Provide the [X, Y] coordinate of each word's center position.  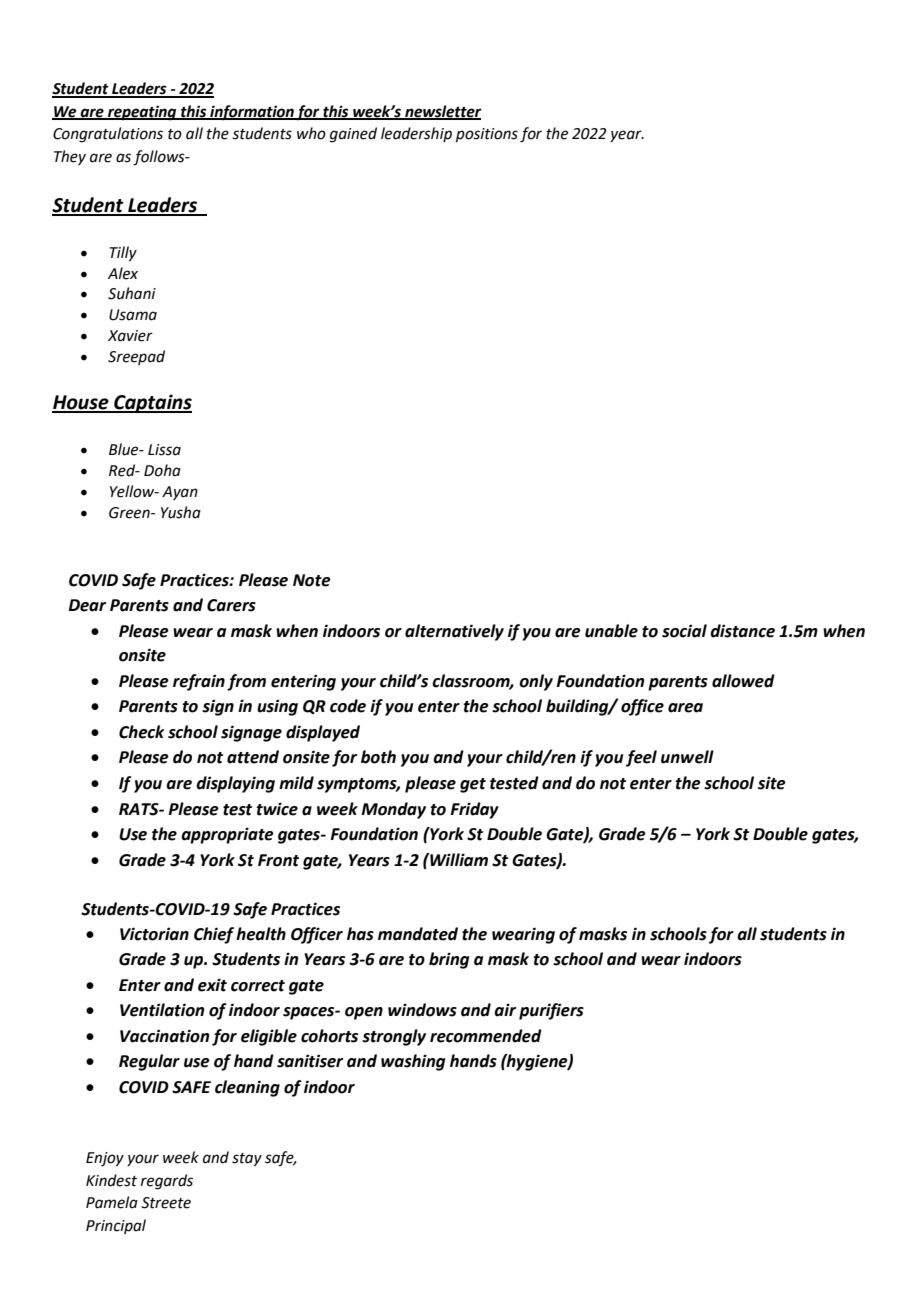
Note [312, 580]
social [684, 631]
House [81, 403]
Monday [393, 810]
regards [167, 1182]
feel [641, 758]
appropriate [227, 835]
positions [487, 135]
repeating [142, 113]
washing [413, 1062]
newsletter [442, 112]
